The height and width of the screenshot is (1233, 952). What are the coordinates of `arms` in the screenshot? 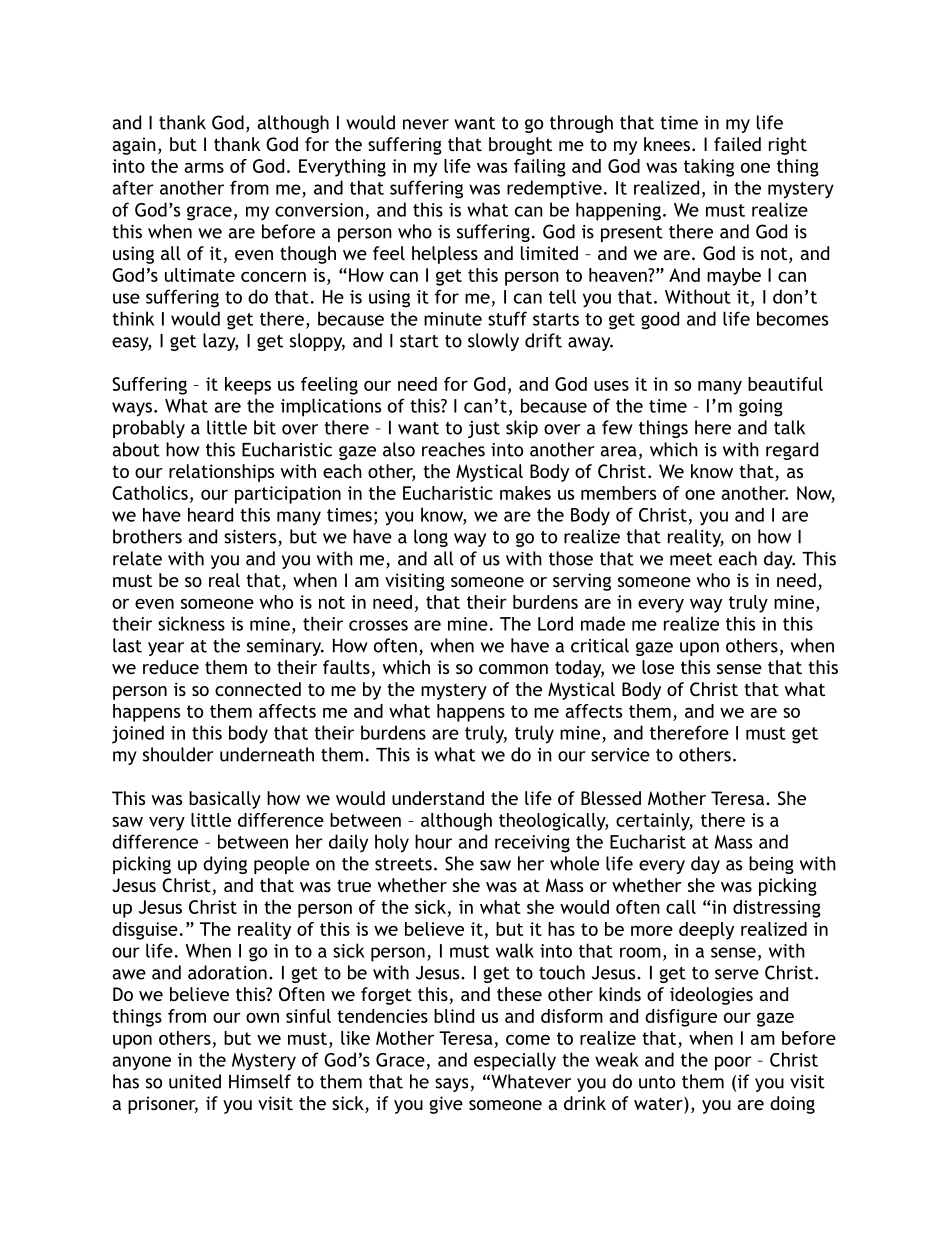 It's located at (204, 168).
